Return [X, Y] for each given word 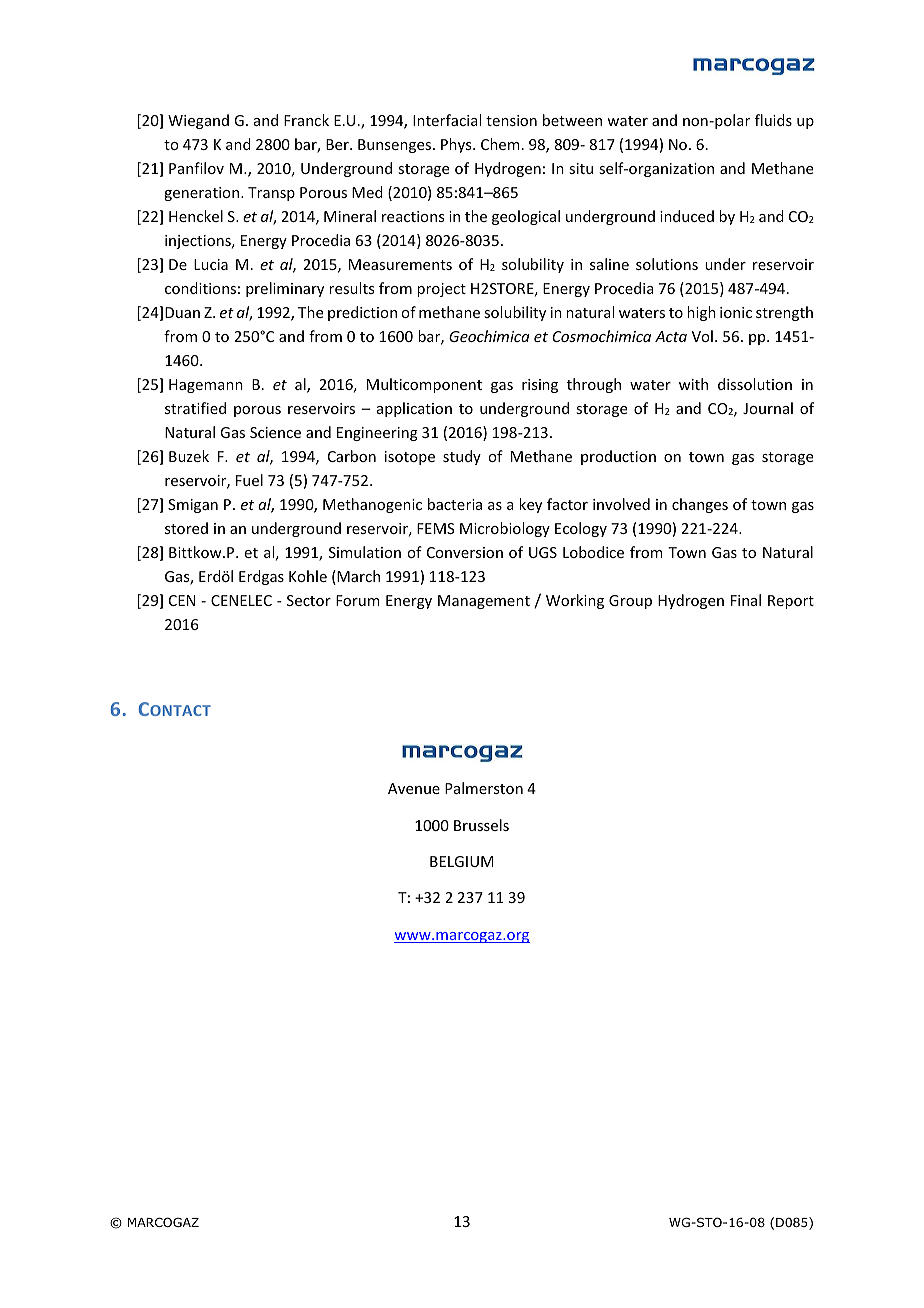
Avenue [414, 788]
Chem [500, 144]
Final [746, 600]
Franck [306, 120]
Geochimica [489, 336]
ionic [736, 312]
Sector [309, 600]
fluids [773, 120]
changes [700, 505]
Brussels [481, 825]
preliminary [285, 289]
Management [484, 602]
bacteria [455, 504]
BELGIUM [462, 861]
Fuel [249, 480]
